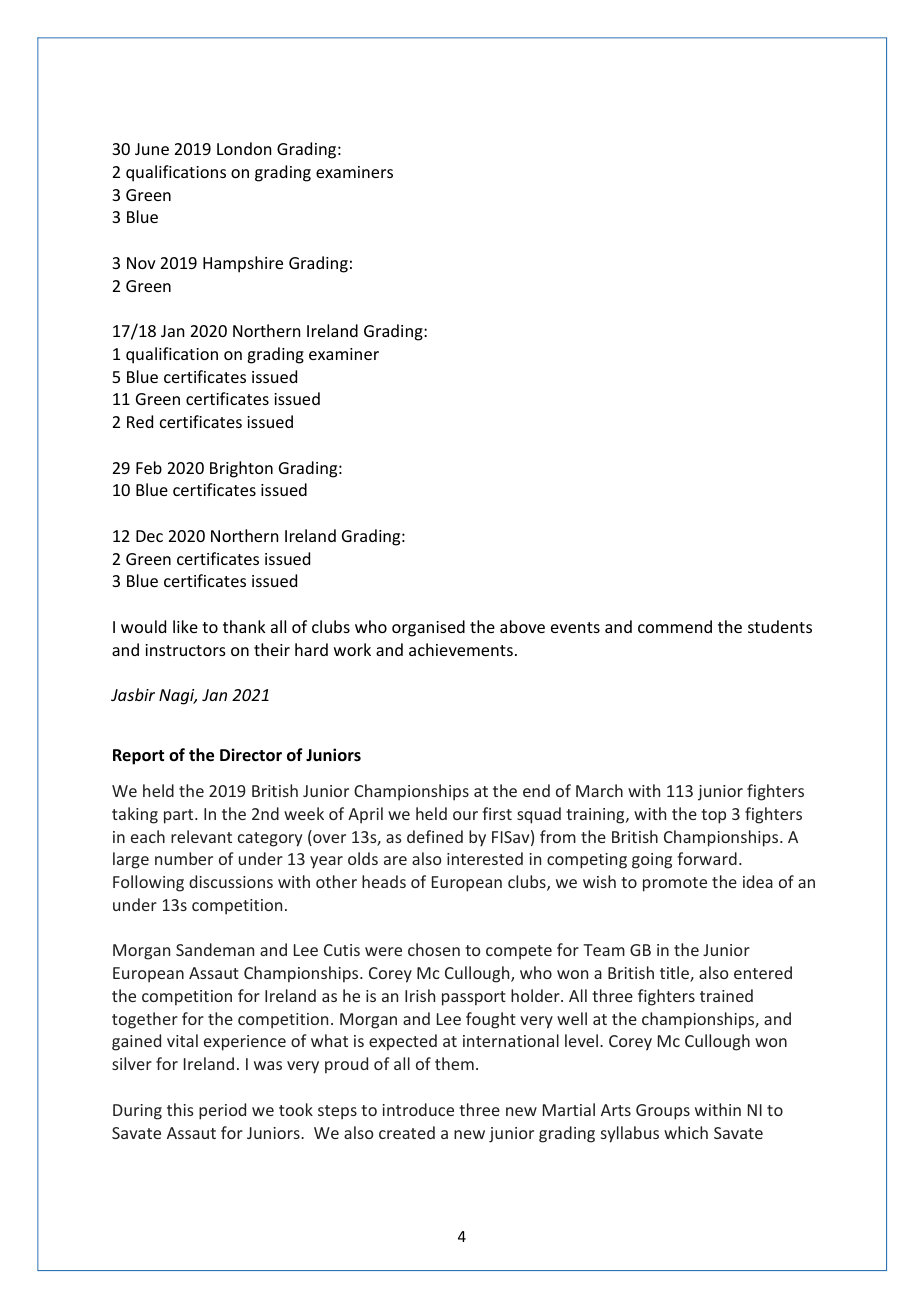 This image has height=1308, width=924. Describe the element at coordinates (244, 148) in the image. I see `London` at that location.
